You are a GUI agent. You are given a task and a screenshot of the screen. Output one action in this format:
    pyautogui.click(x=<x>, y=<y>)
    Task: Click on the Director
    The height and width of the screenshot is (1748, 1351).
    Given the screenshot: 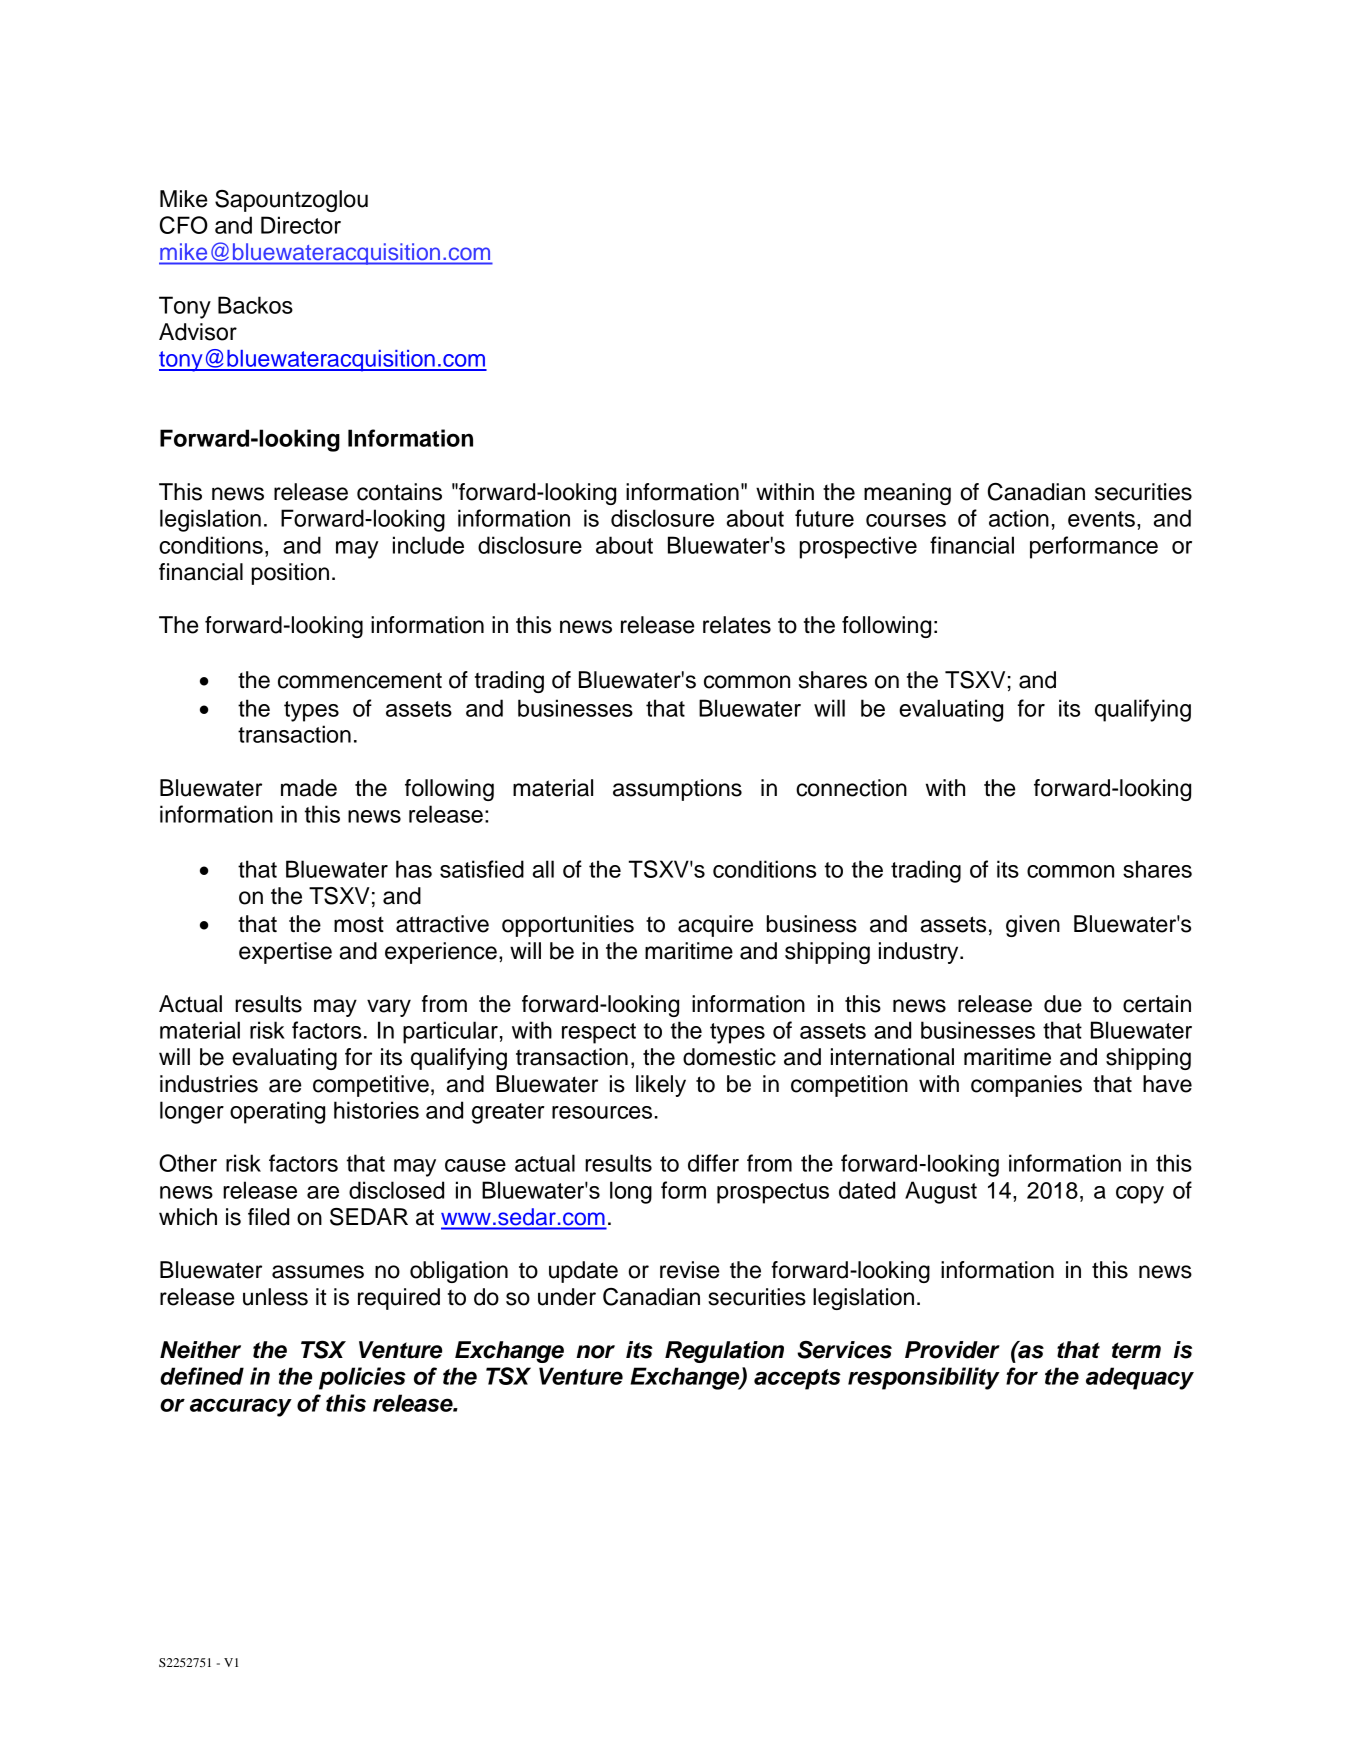 What is the action you would take?
    pyautogui.click(x=301, y=225)
